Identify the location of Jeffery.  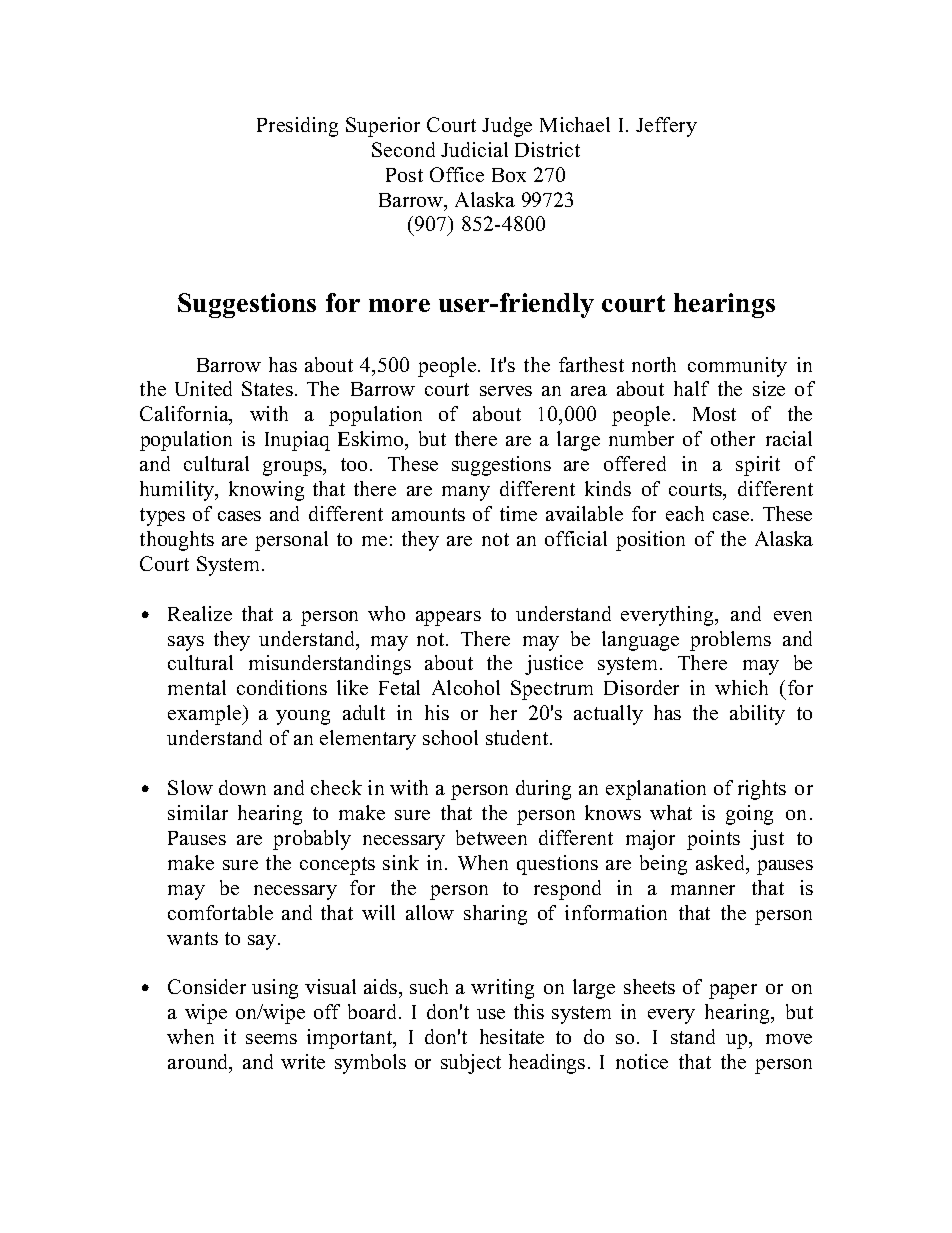
(666, 127).
